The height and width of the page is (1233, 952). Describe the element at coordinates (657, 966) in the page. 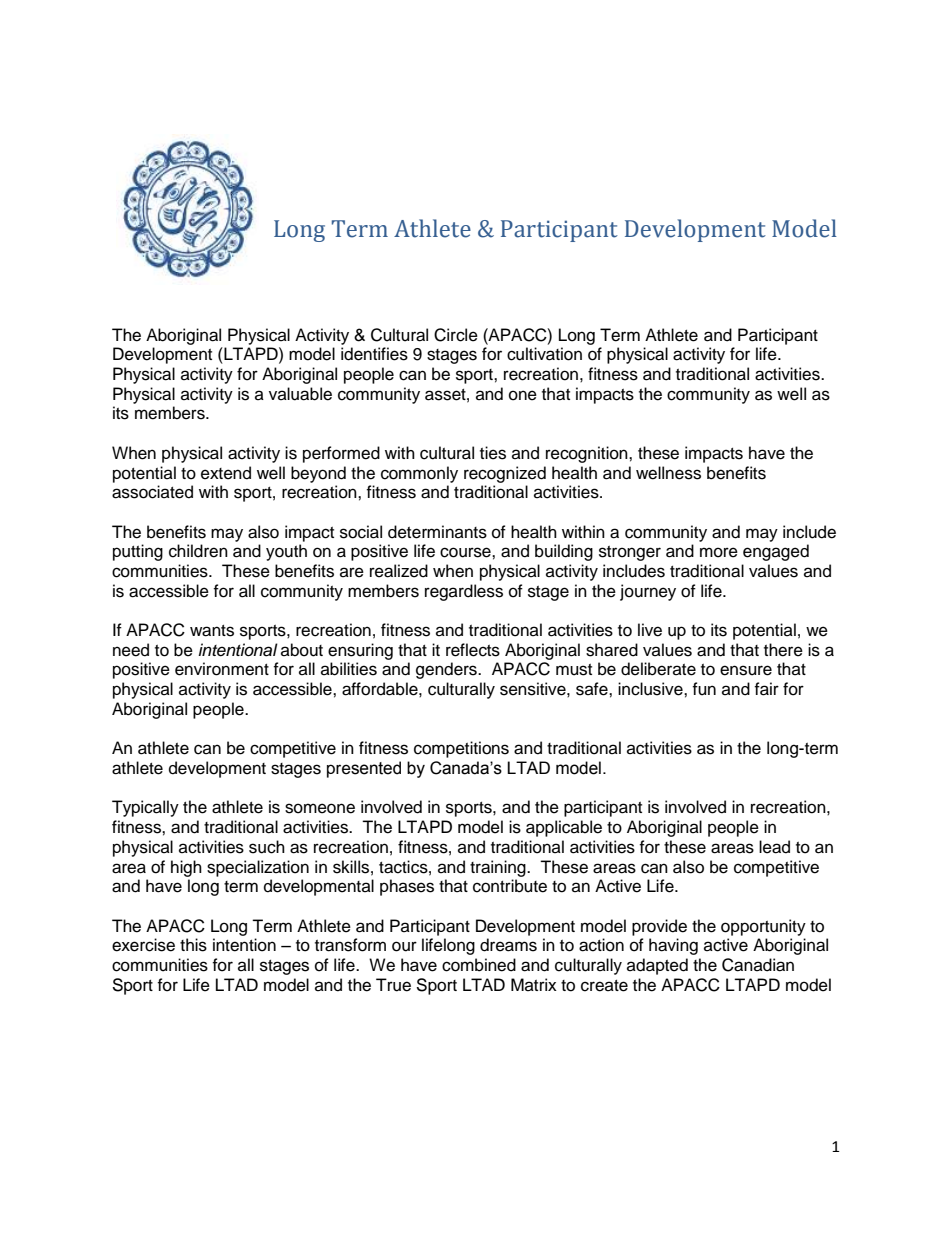

I see `adapted` at that location.
